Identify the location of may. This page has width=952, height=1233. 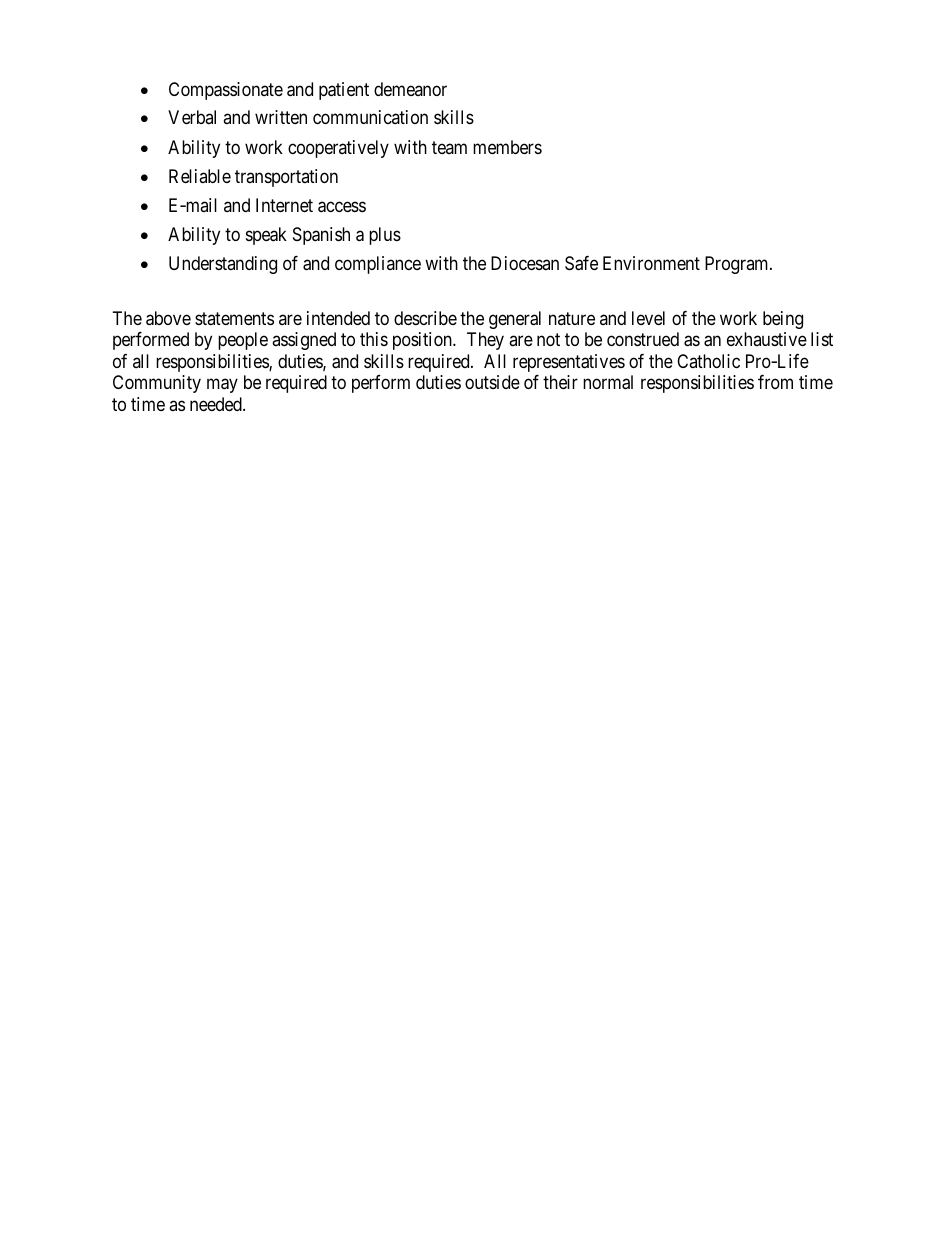
(222, 386).
